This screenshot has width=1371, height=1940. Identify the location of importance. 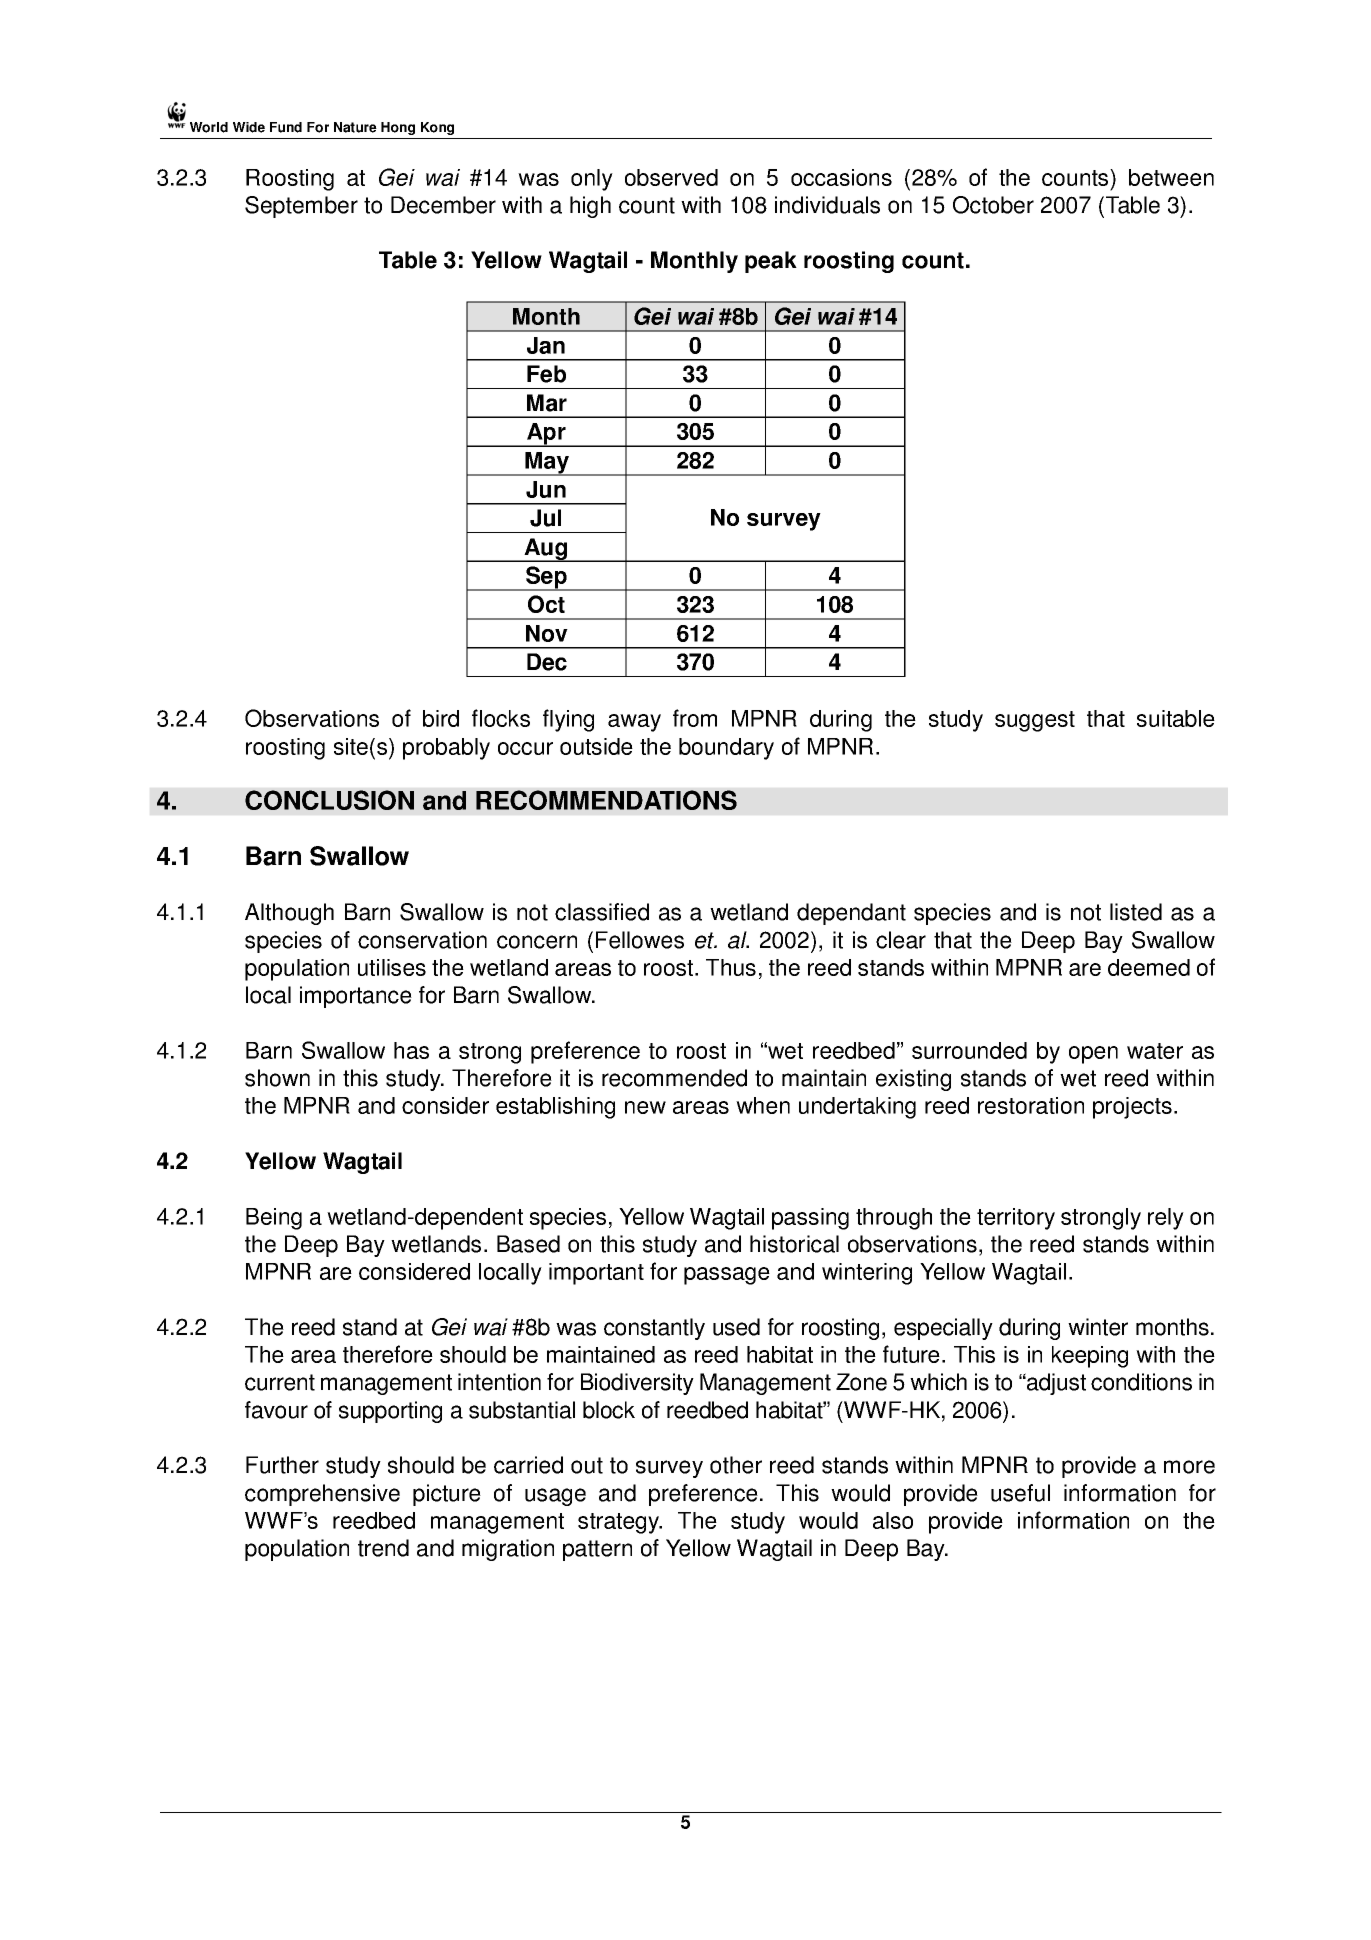
(356, 997).
